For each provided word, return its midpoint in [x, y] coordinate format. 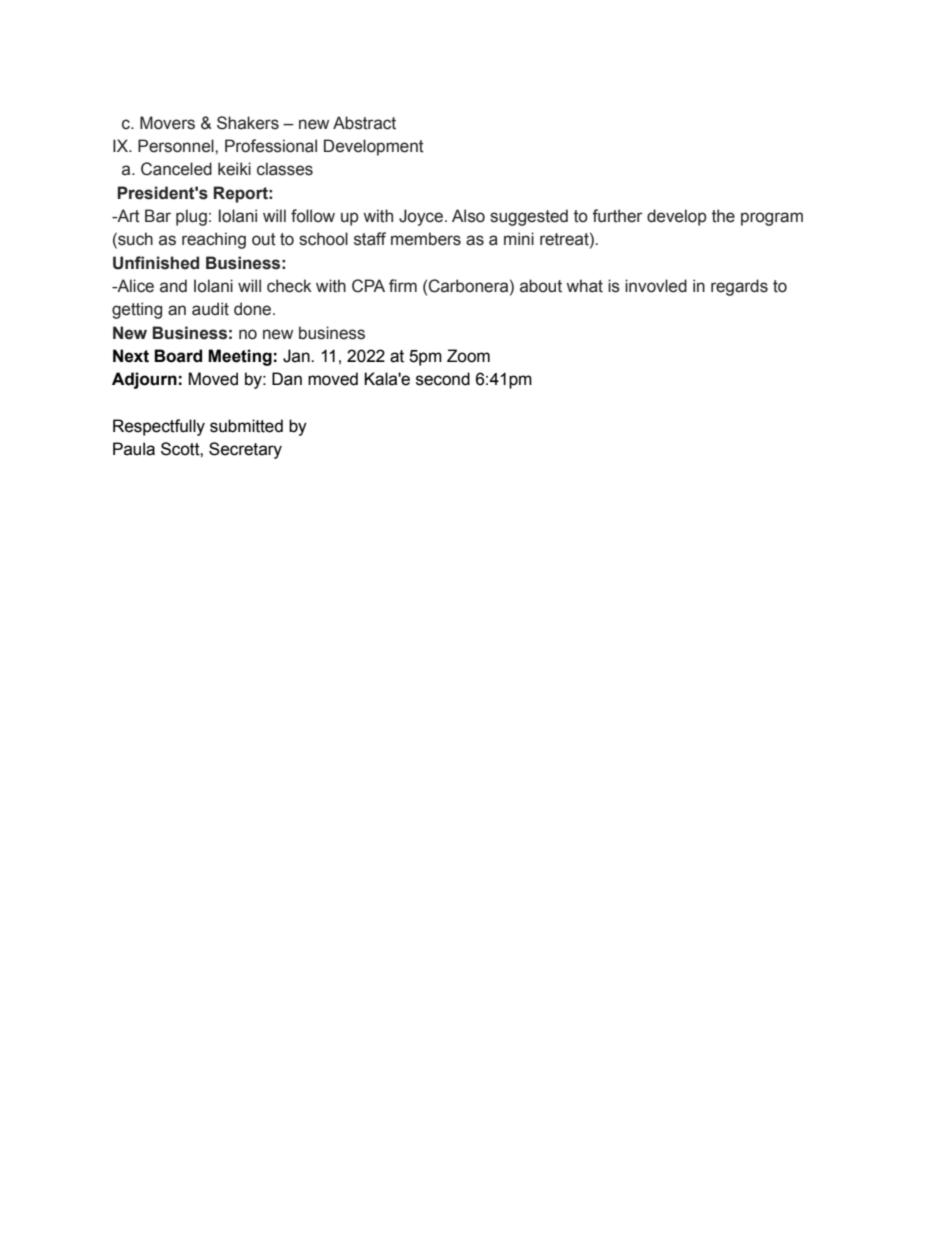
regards [739, 287]
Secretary [245, 450]
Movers [167, 123]
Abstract [364, 123]
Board [178, 356]
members [426, 239]
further [617, 216]
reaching [214, 240]
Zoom [468, 356]
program [772, 219]
